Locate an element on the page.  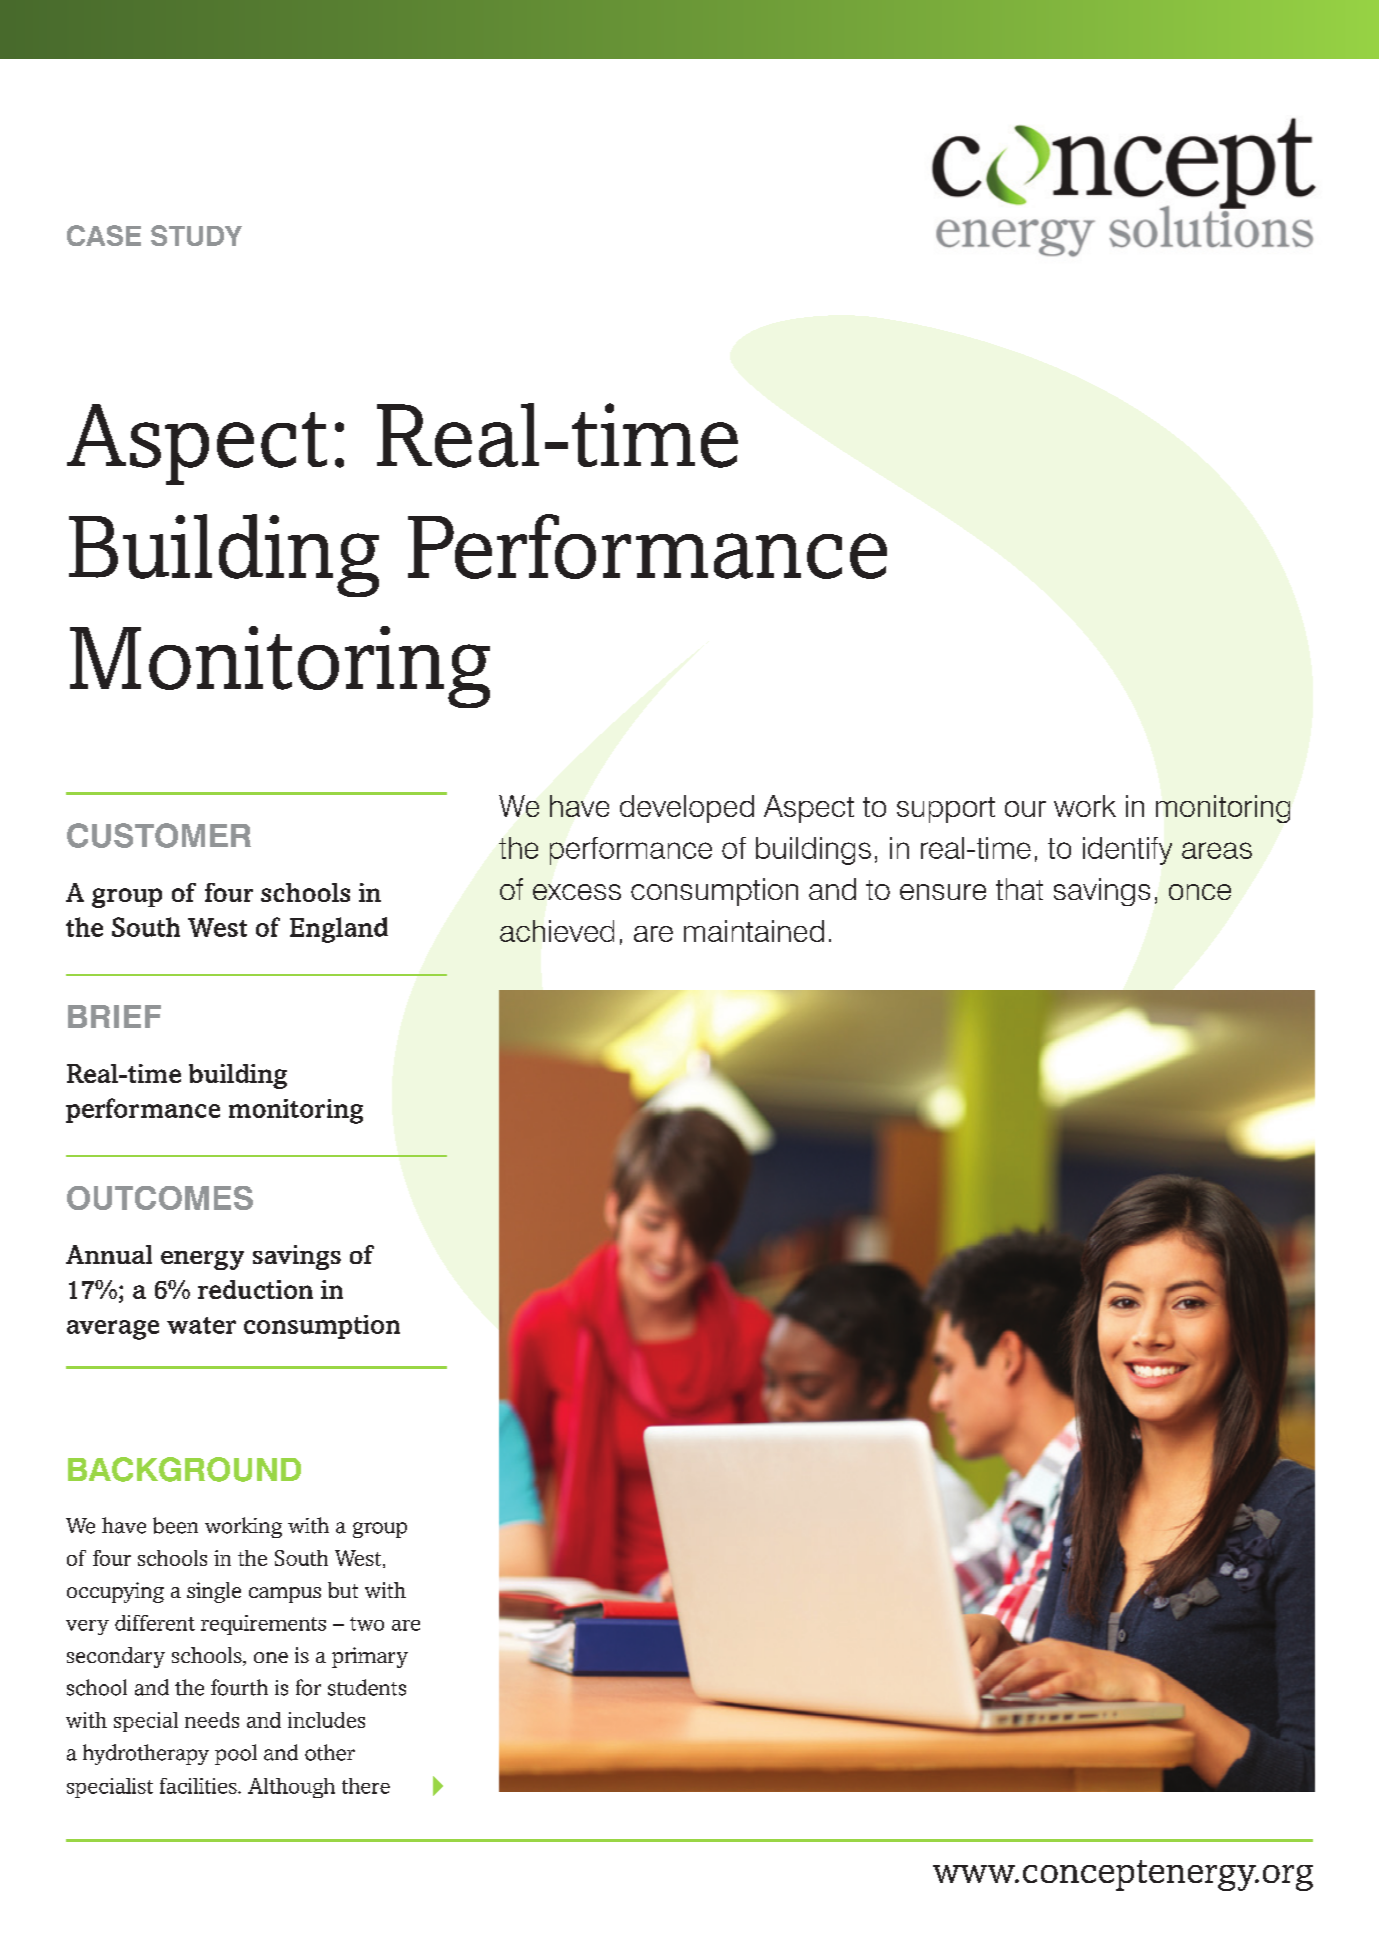
water is located at coordinates (201, 1325).
